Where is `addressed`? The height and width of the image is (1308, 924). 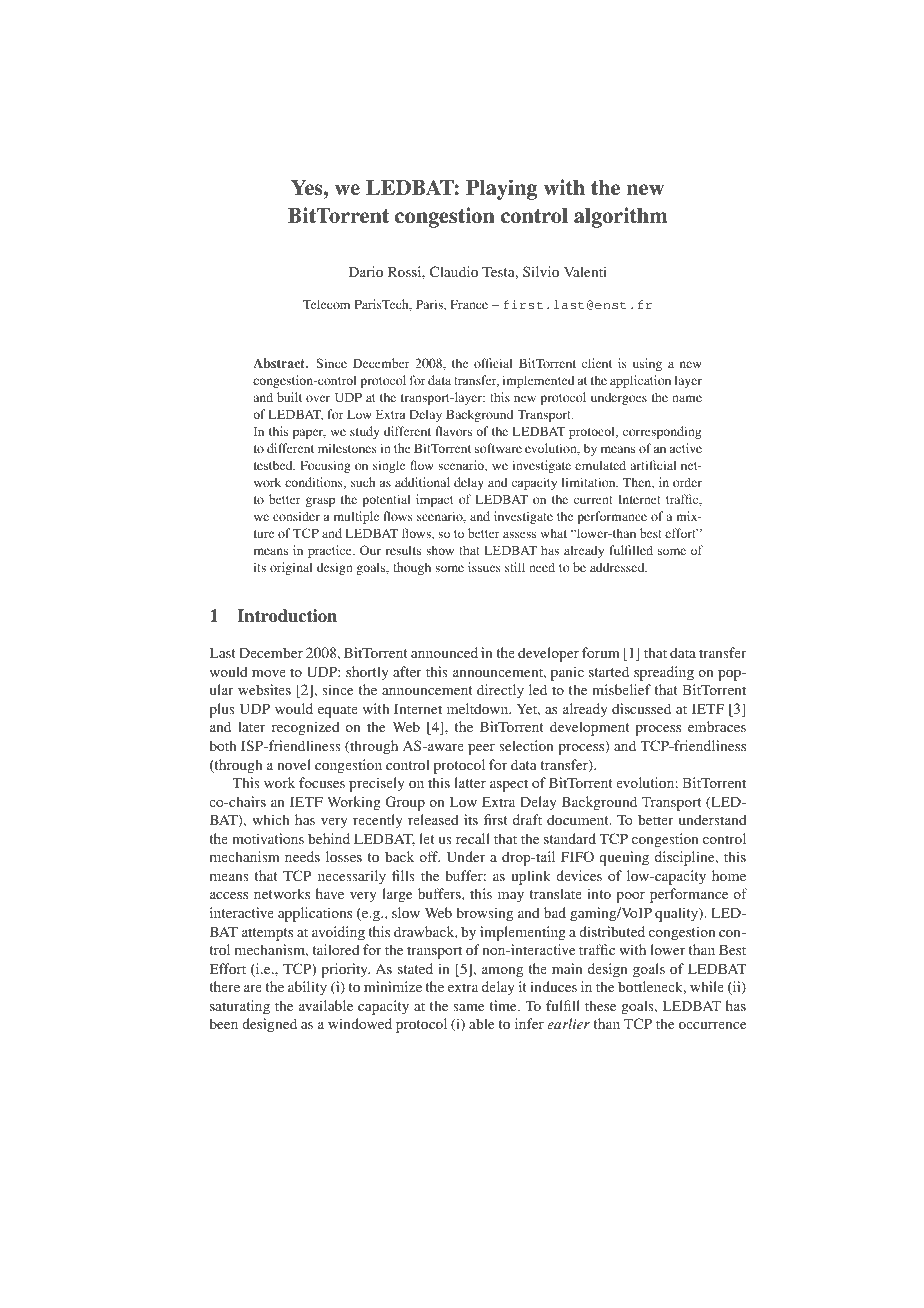
addressed is located at coordinates (618, 567).
